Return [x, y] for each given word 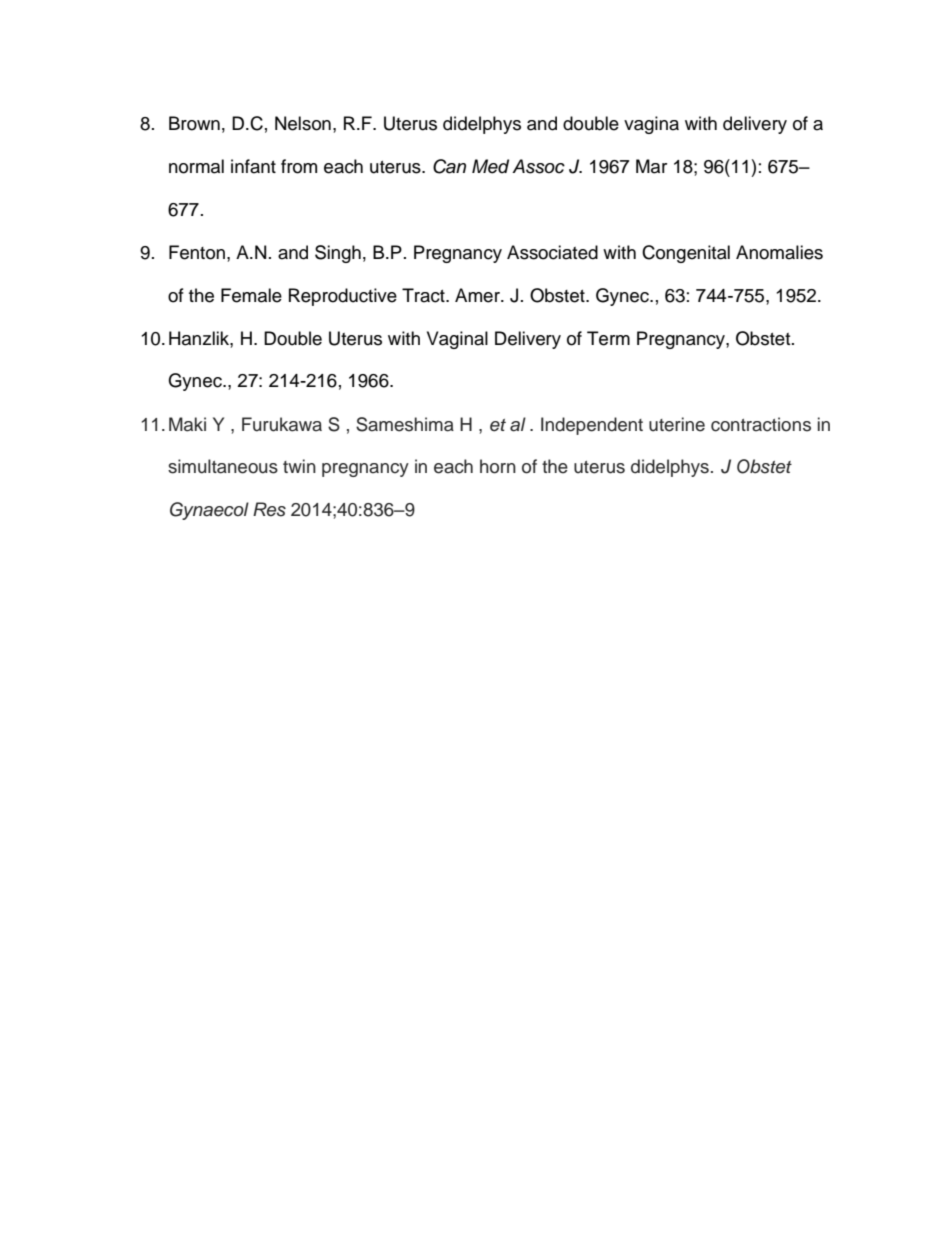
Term [608, 338]
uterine [677, 424]
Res [269, 509]
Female [251, 295]
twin [299, 466]
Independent [592, 426]
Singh [338, 254]
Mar [651, 166]
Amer [478, 295]
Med [490, 166]
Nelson [303, 123]
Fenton [197, 252]
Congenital [686, 254]
